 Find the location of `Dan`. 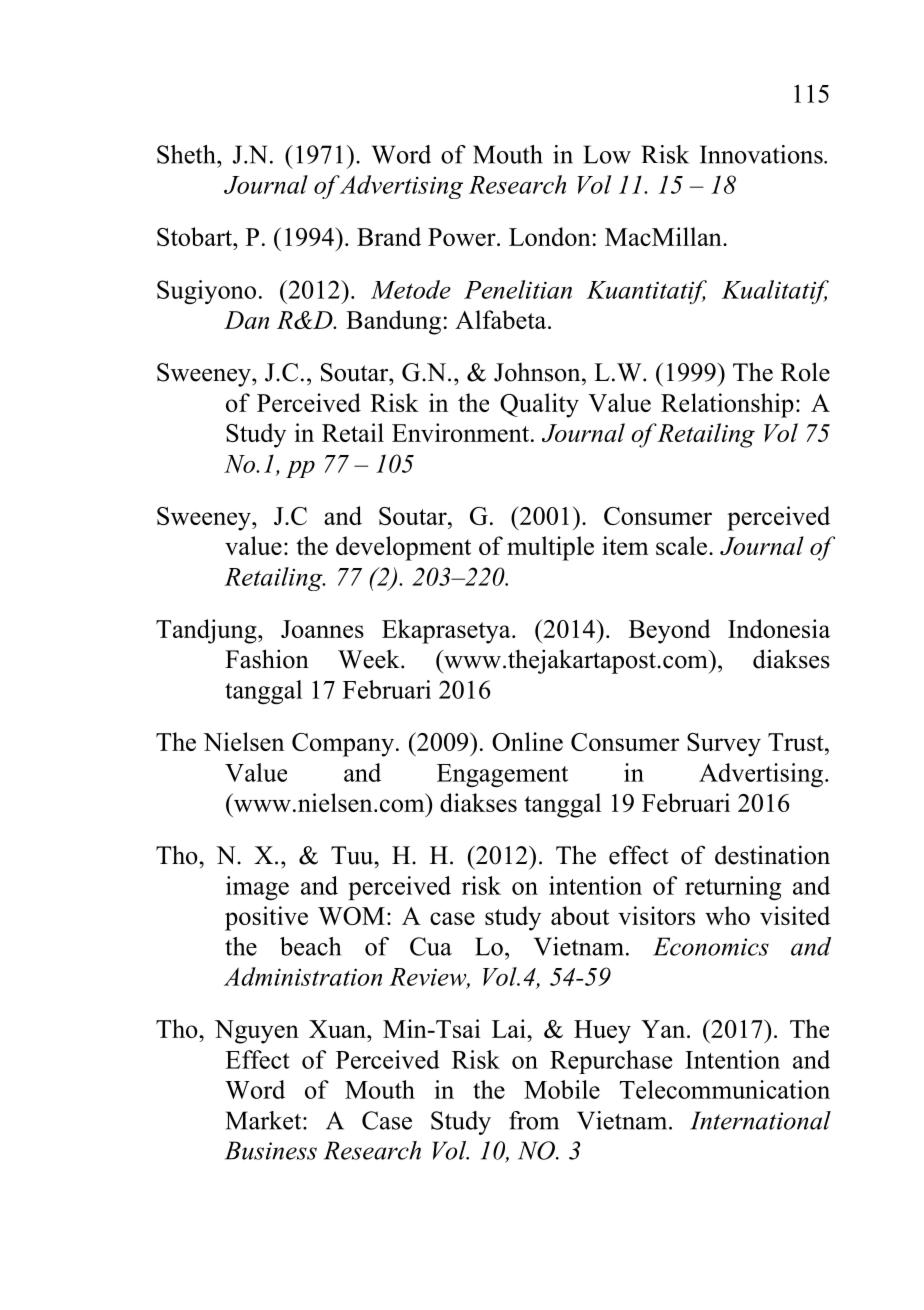

Dan is located at coordinates (246, 320).
